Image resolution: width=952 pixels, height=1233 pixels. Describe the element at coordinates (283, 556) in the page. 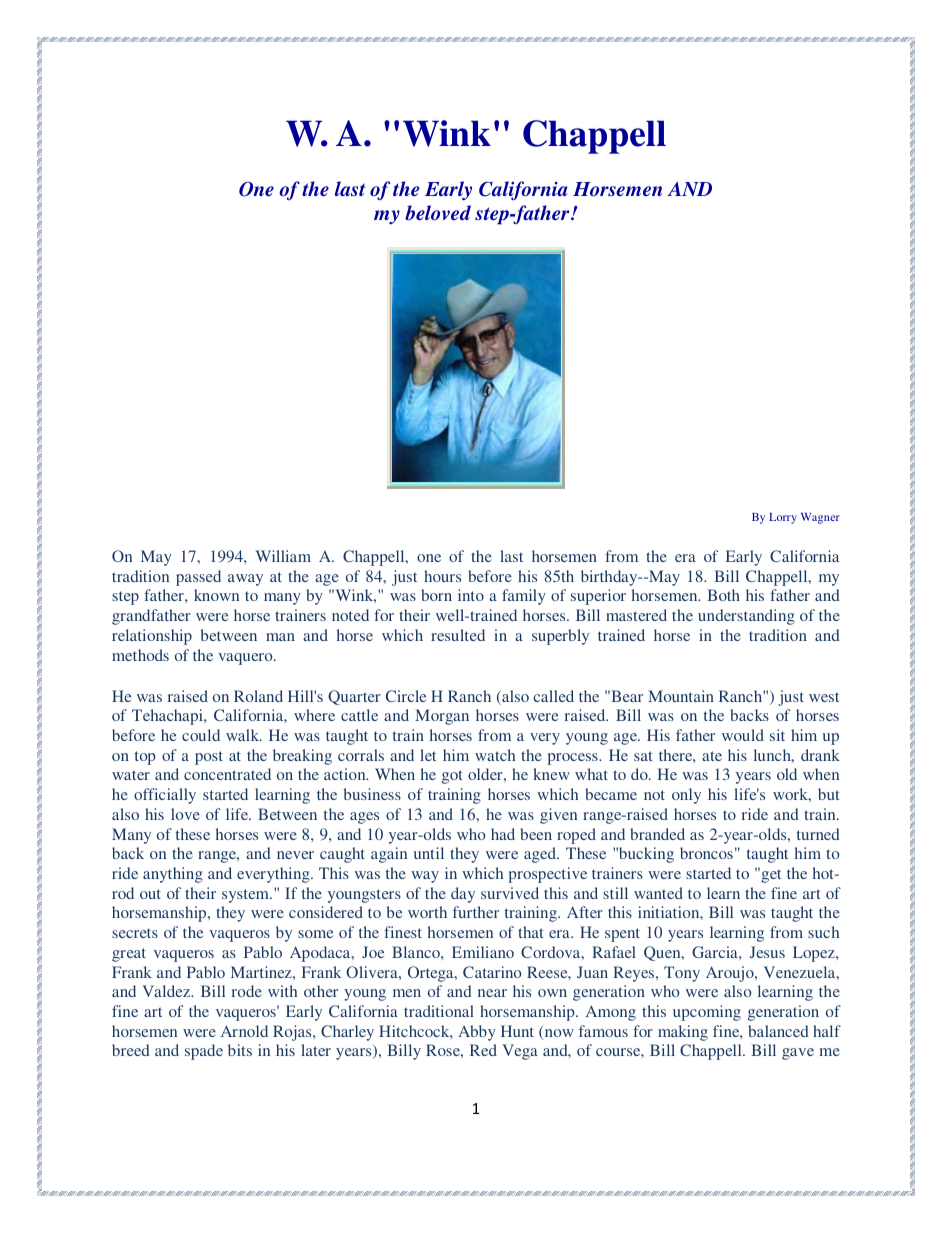

I see `William` at that location.
